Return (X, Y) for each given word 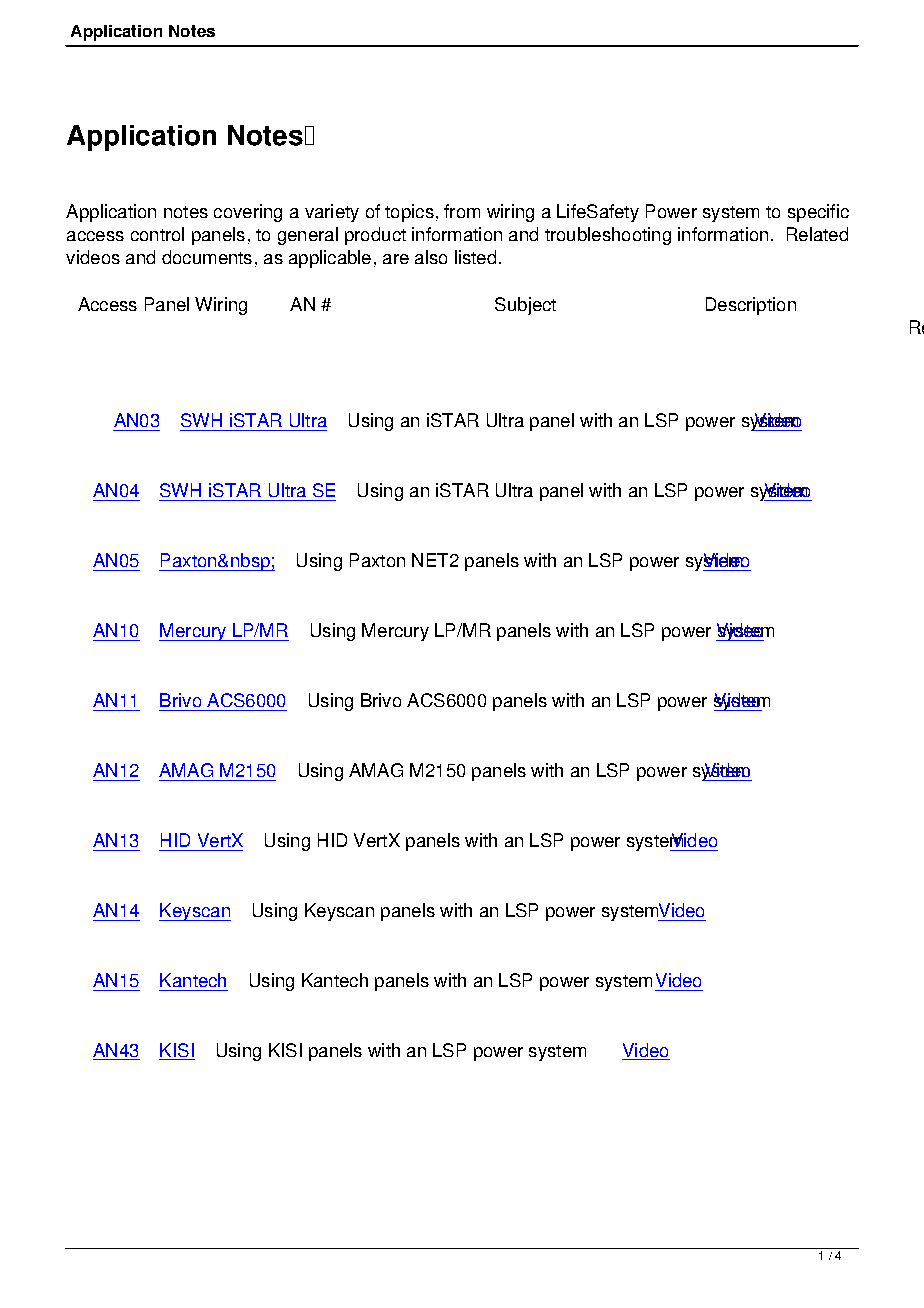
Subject (525, 306)
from (462, 211)
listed (475, 257)
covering (248, 213)
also (431, 257)
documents (207, 257)
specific (818, 213)
